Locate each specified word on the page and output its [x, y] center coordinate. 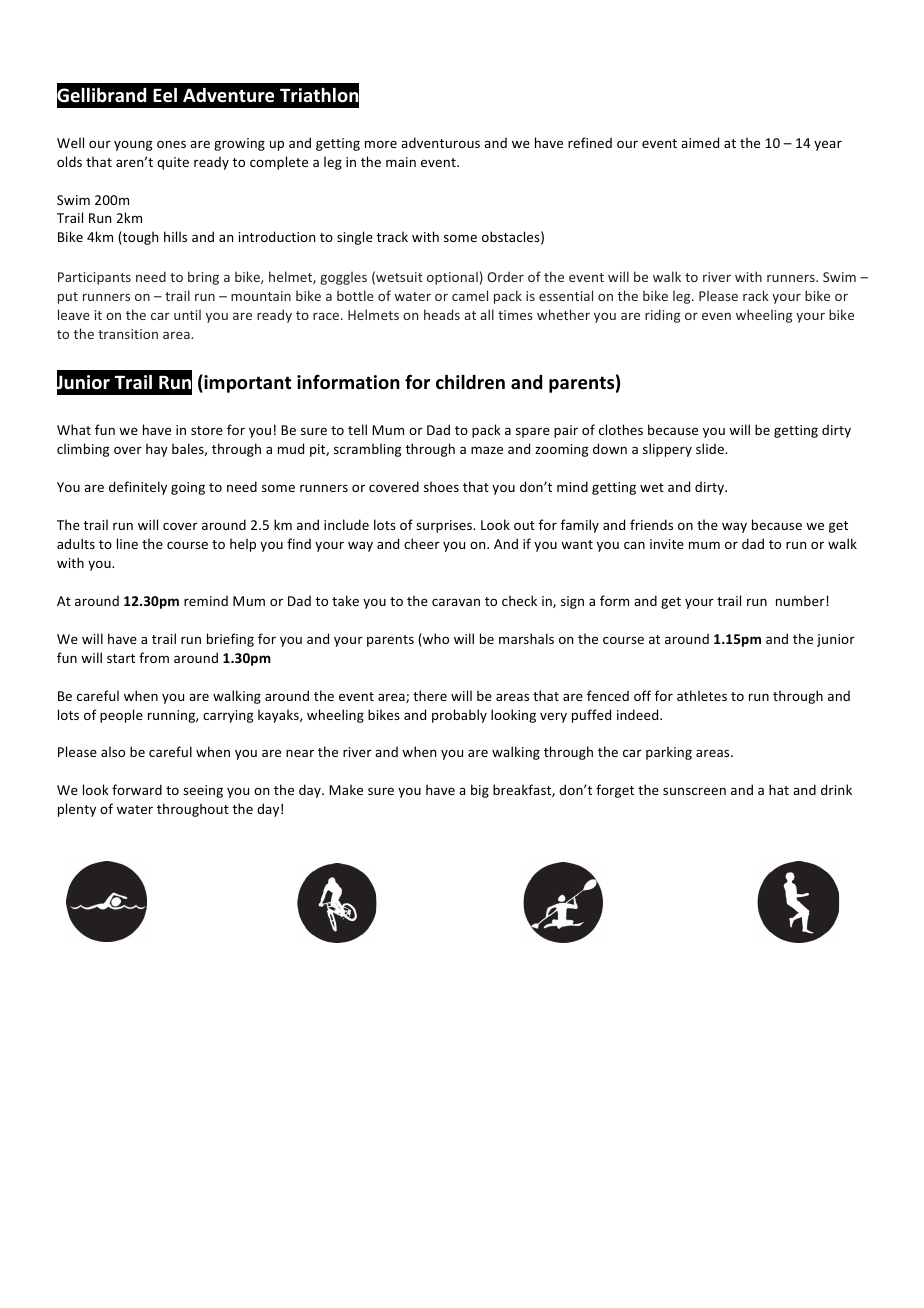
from [154, 657]
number [801, 600]
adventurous [440, 142]
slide [711, 448]
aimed [700, 142]
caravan [456, 602]
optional [452, 278]
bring [203, 278]
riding [662, 316]
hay [157, 450]
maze [487, 450]
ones [171, 144]
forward [137, 789]
